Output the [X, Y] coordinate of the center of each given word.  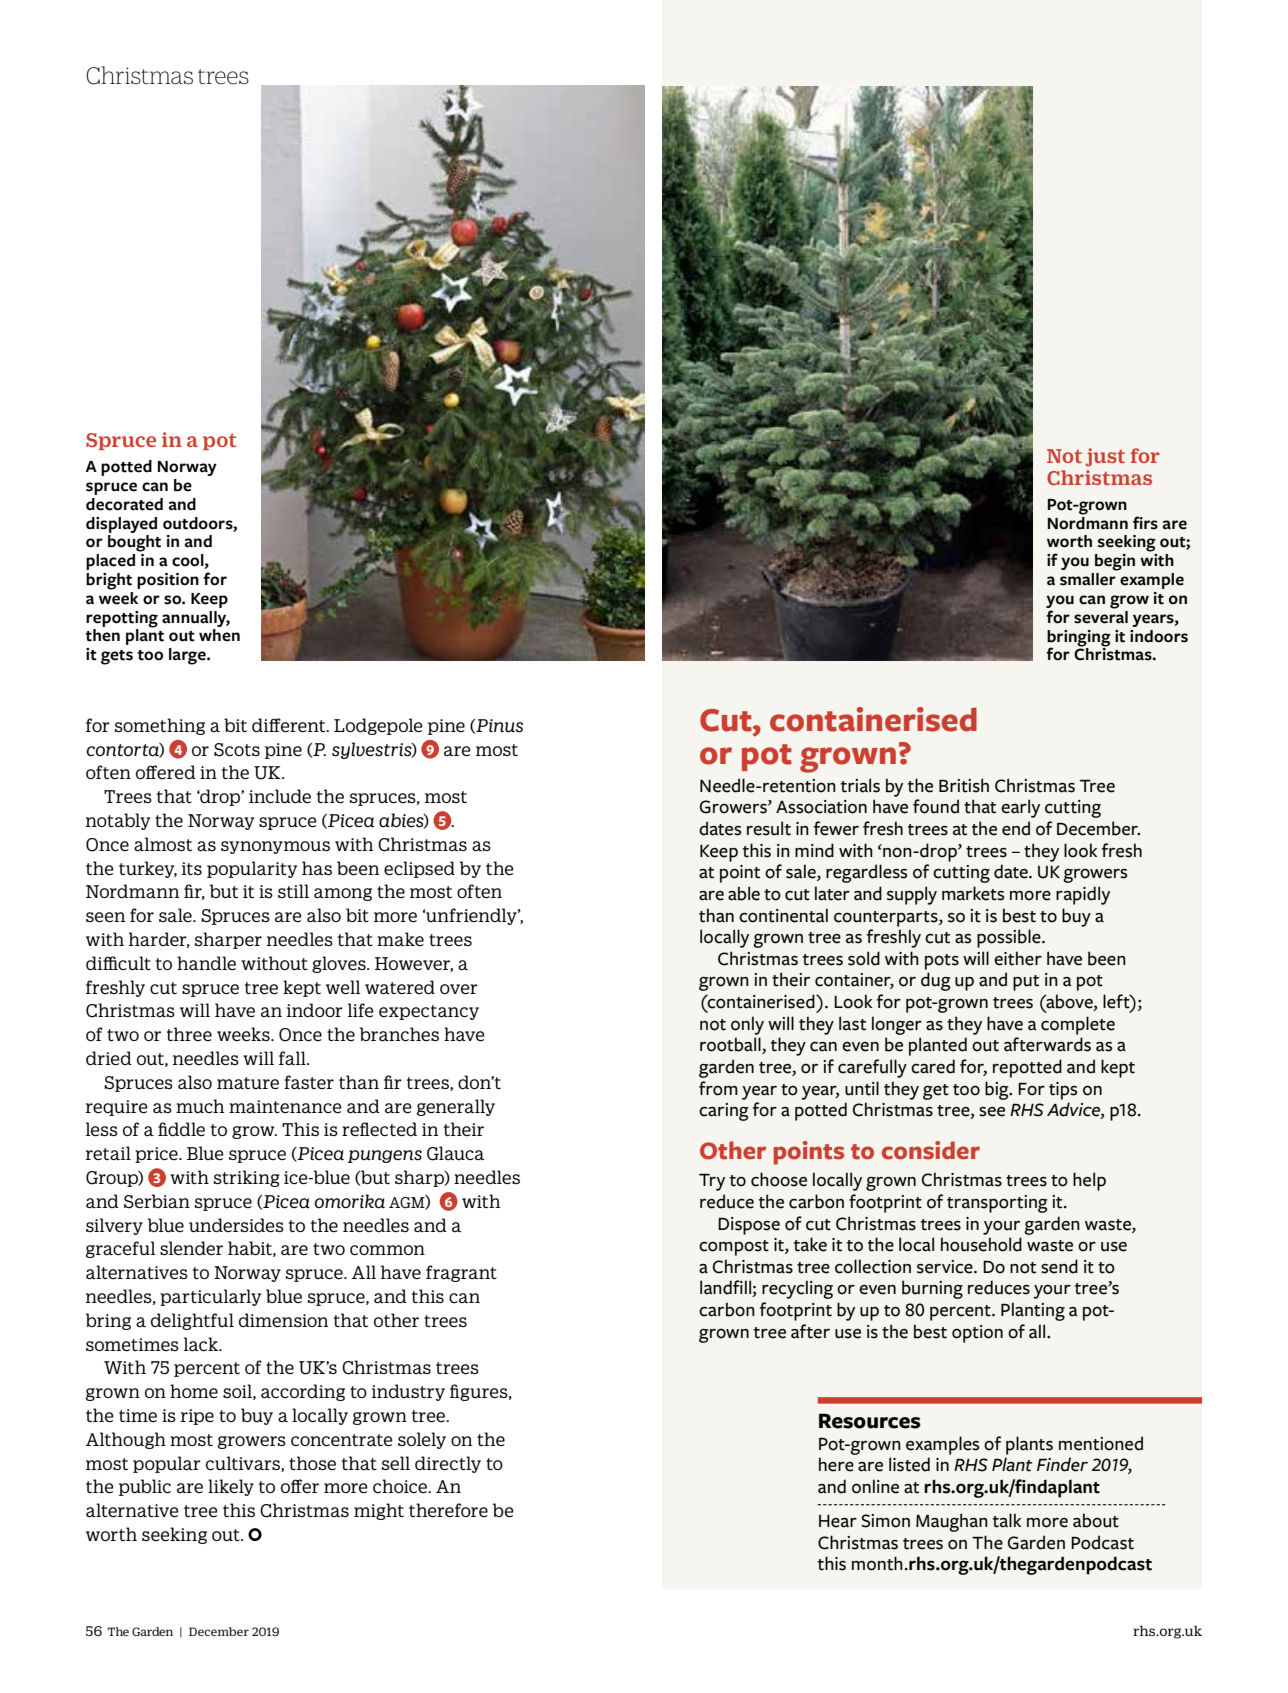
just [1105, 457]
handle [206, 963]
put [1026, 983]
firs [1145, 523]
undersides [236, 1225]
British [964, 785]
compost [734, 1248]
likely [231, 1487]
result [769, 828]
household [981, 1244]
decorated [124, 504]
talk [1007, 1520]
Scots [237, 750]
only [747, 1025]
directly [448, 1464]
